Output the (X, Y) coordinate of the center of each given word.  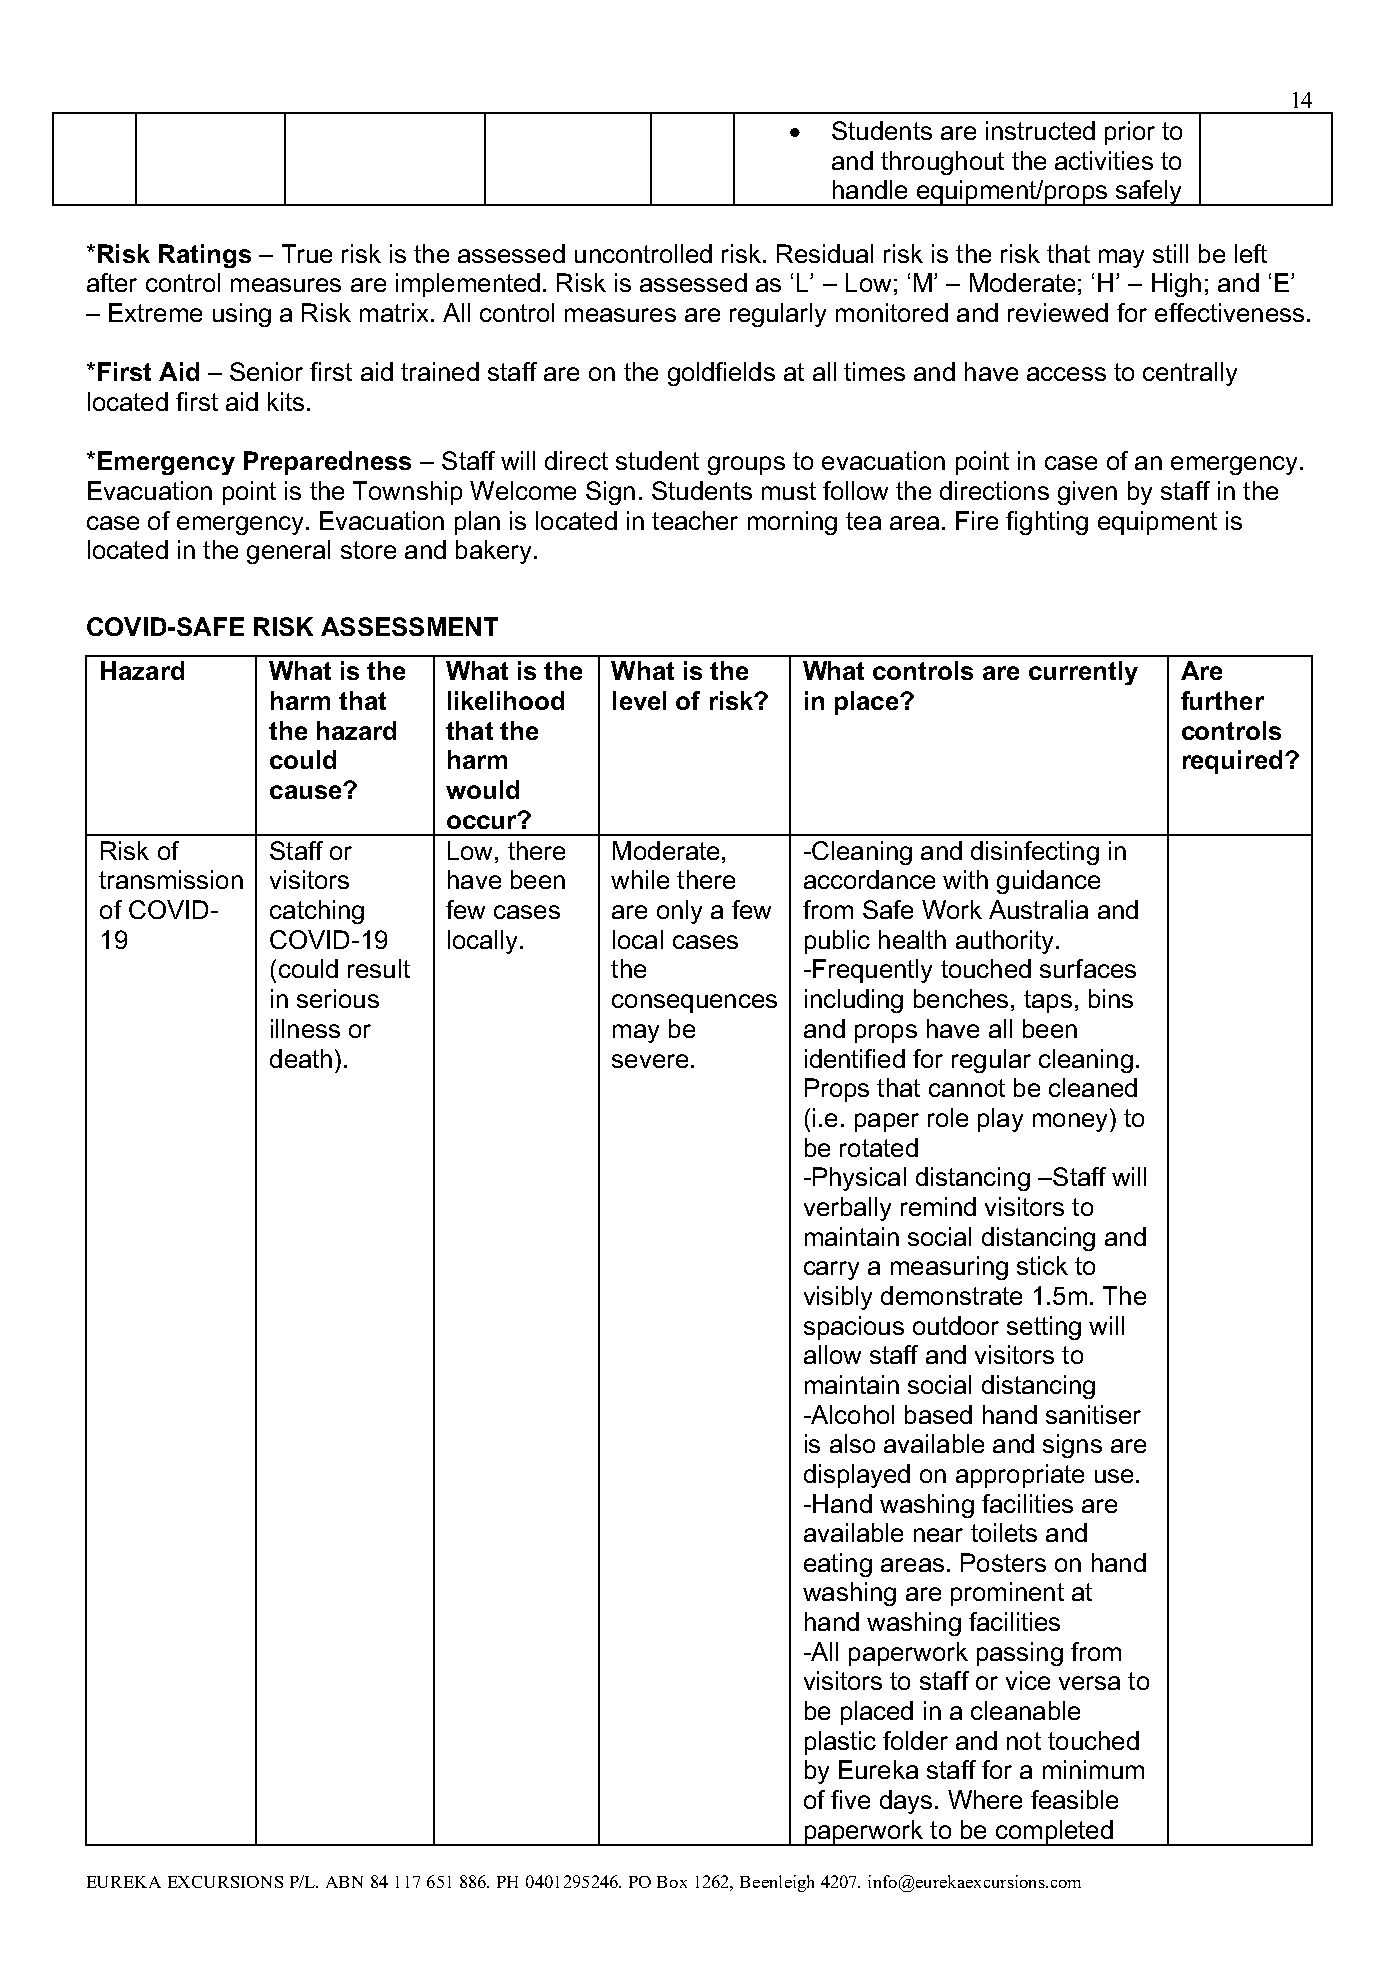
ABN (344, 1882)
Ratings (205, 256)
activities (1104, 160)
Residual (825, 253)
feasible (1074, 1799)
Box (672, 1882)
